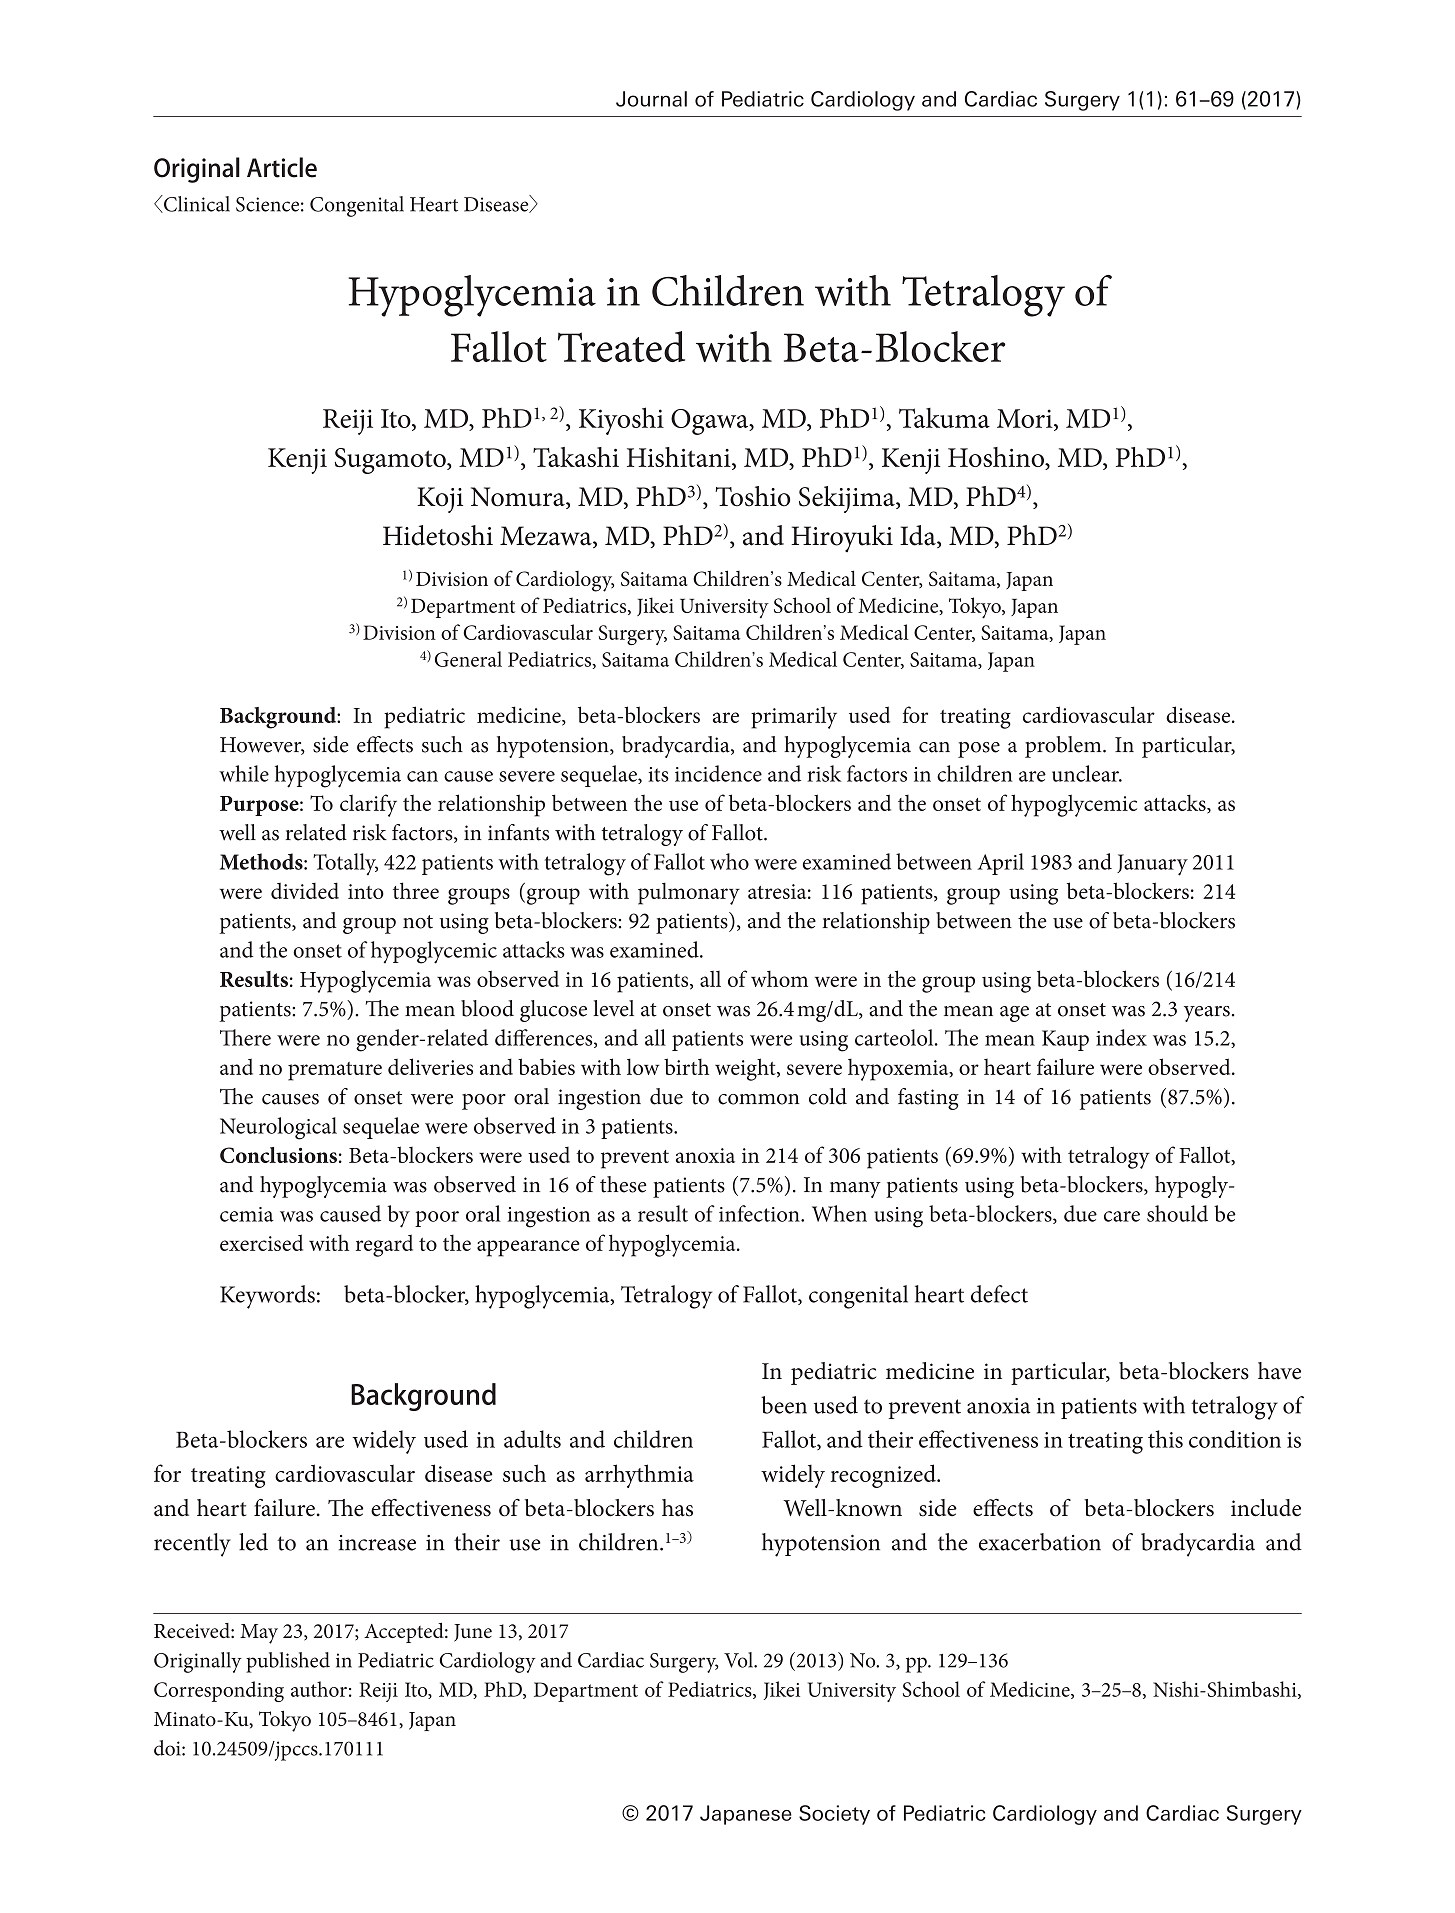  Describe the element at coordinates (319, 1689) in the screenshot. I see `author` at that location.
